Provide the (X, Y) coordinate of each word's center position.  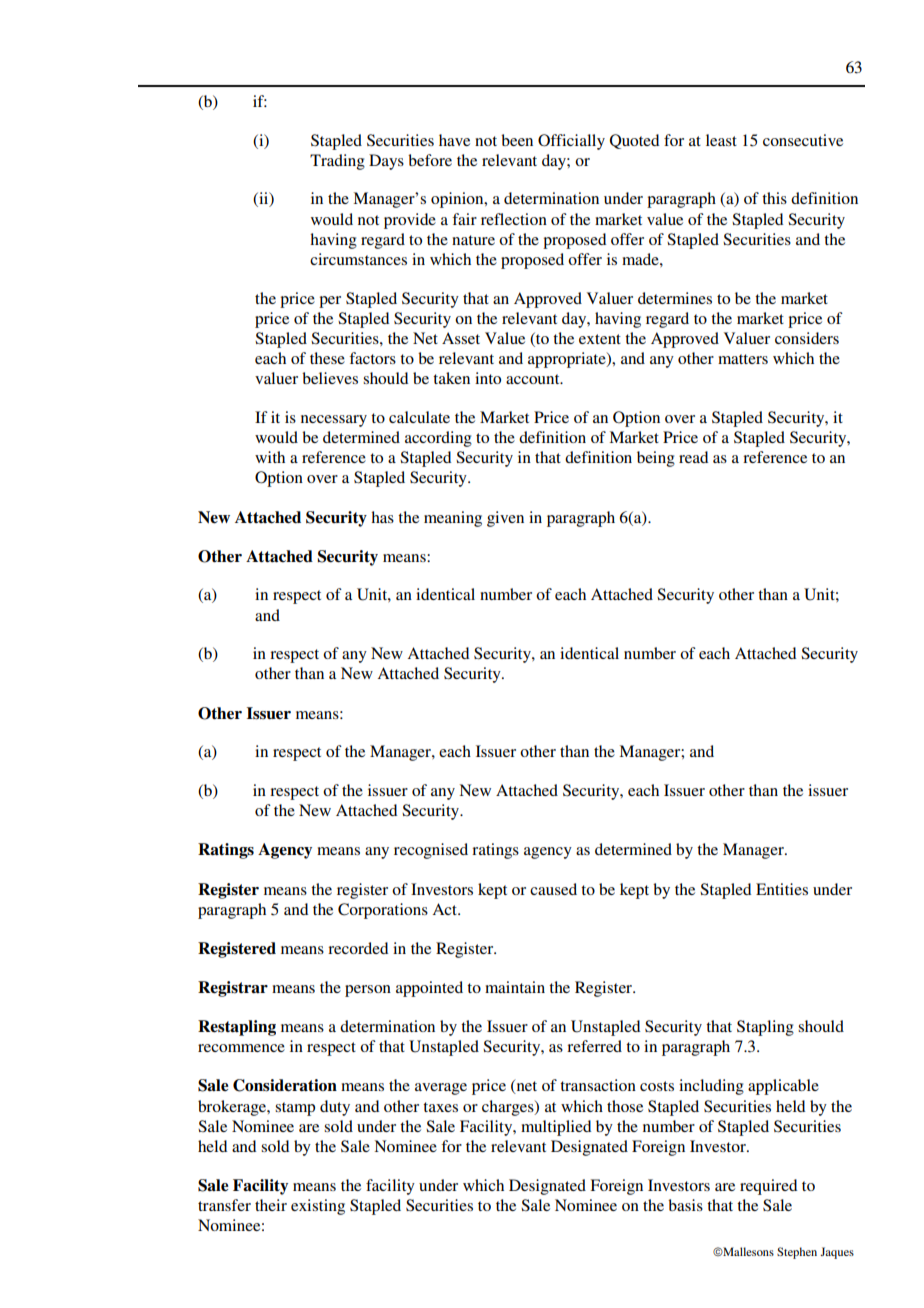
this (774, 198)
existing (318, 1207)
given (505, 519)
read (693, 457)
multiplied (556, 1128)
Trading (337, 162)
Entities (782, 889)
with (270, 457)
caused (553, 889)
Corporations (383, 911)
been (517, 140)
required (768, 1187)
